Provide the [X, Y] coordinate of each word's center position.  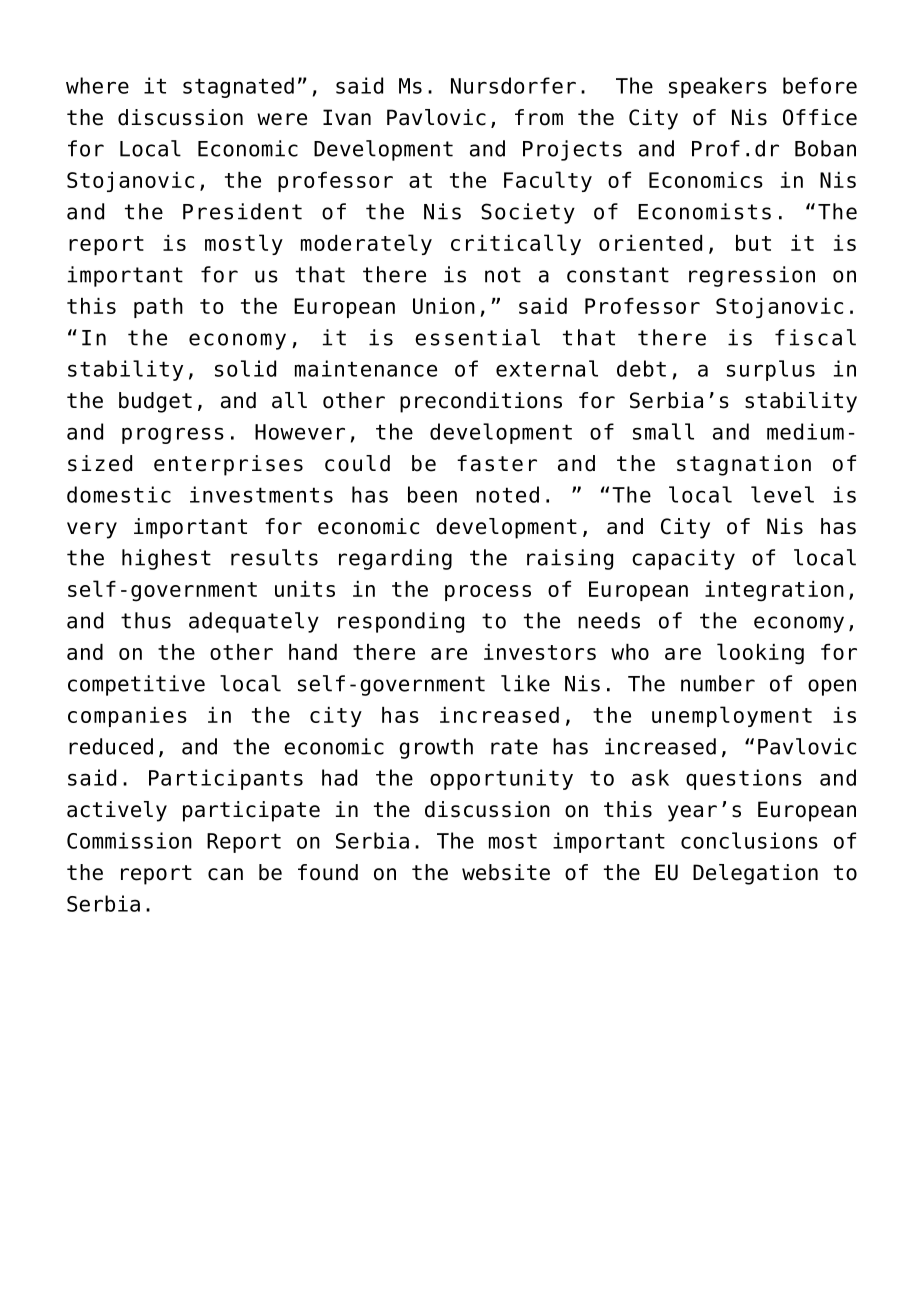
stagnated [238, 87]
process [488, 593]
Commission [129, 840]
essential [477, 337]
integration [774, 591]
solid [245, 368]
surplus [771, 370]
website [506, 872]
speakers [718, 87]
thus [146, 620]
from [539, 117]
